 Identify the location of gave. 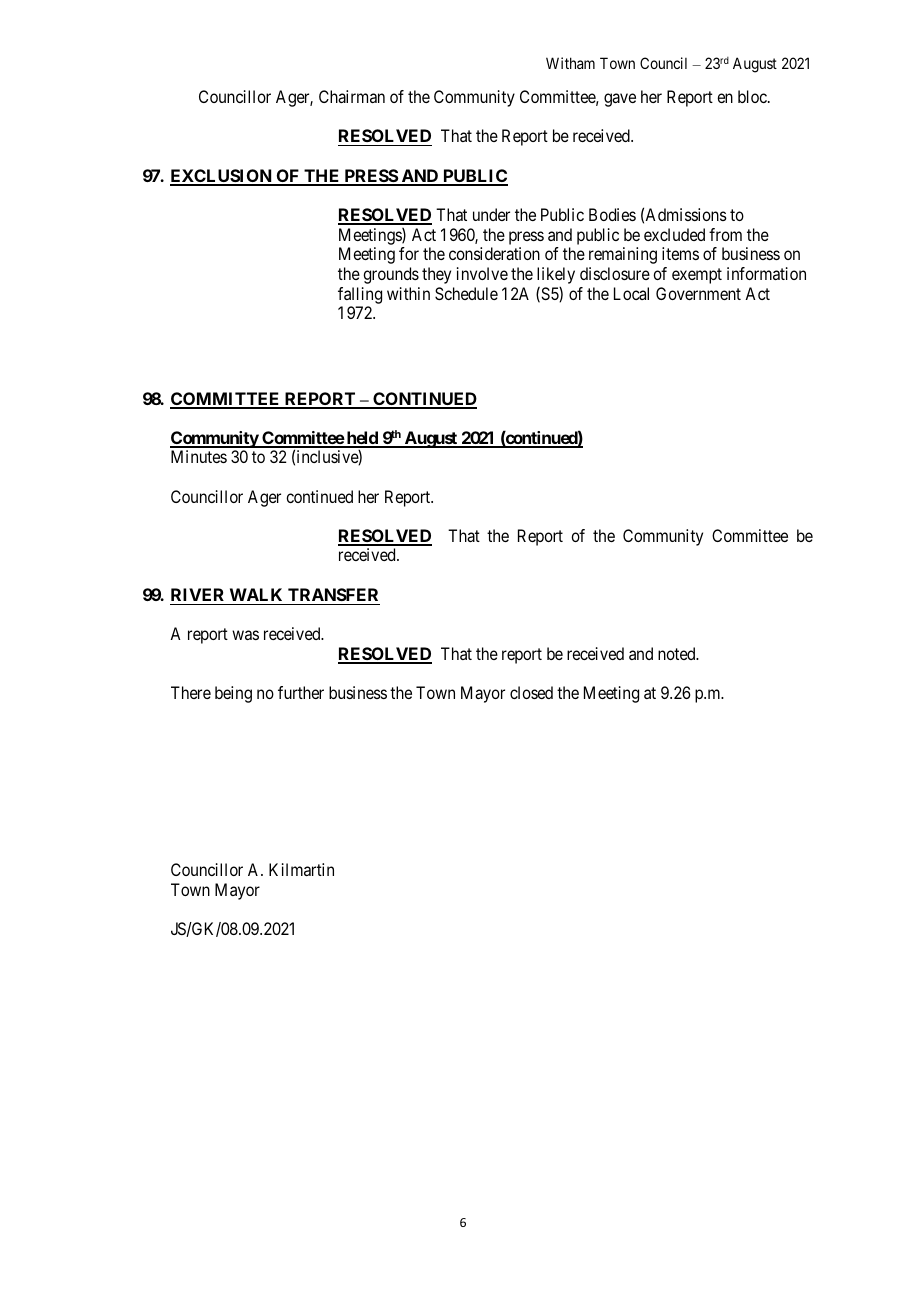
(620, 100).
